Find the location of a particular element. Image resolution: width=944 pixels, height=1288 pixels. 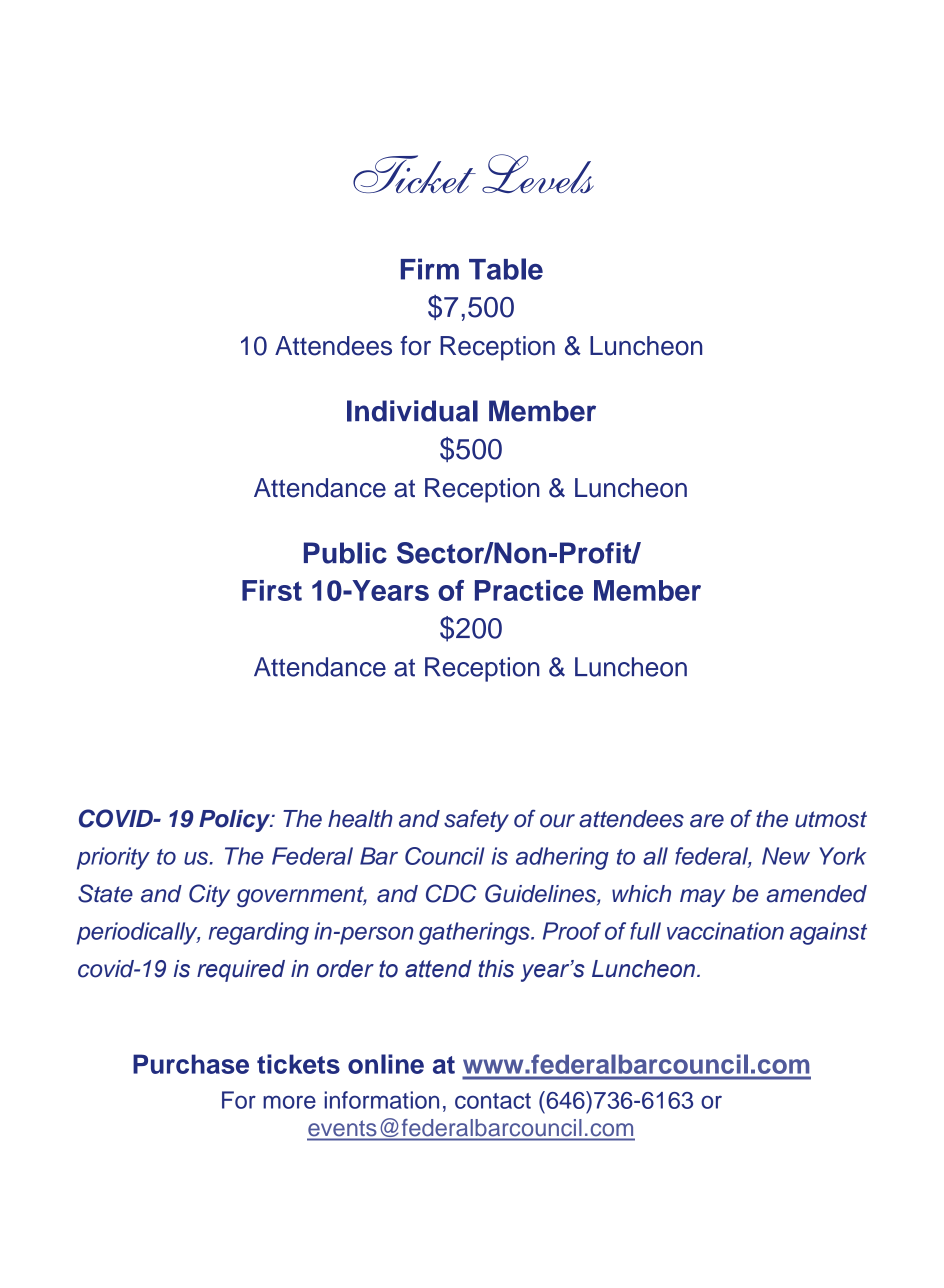

Practice is located at coordinates (529, 590).
